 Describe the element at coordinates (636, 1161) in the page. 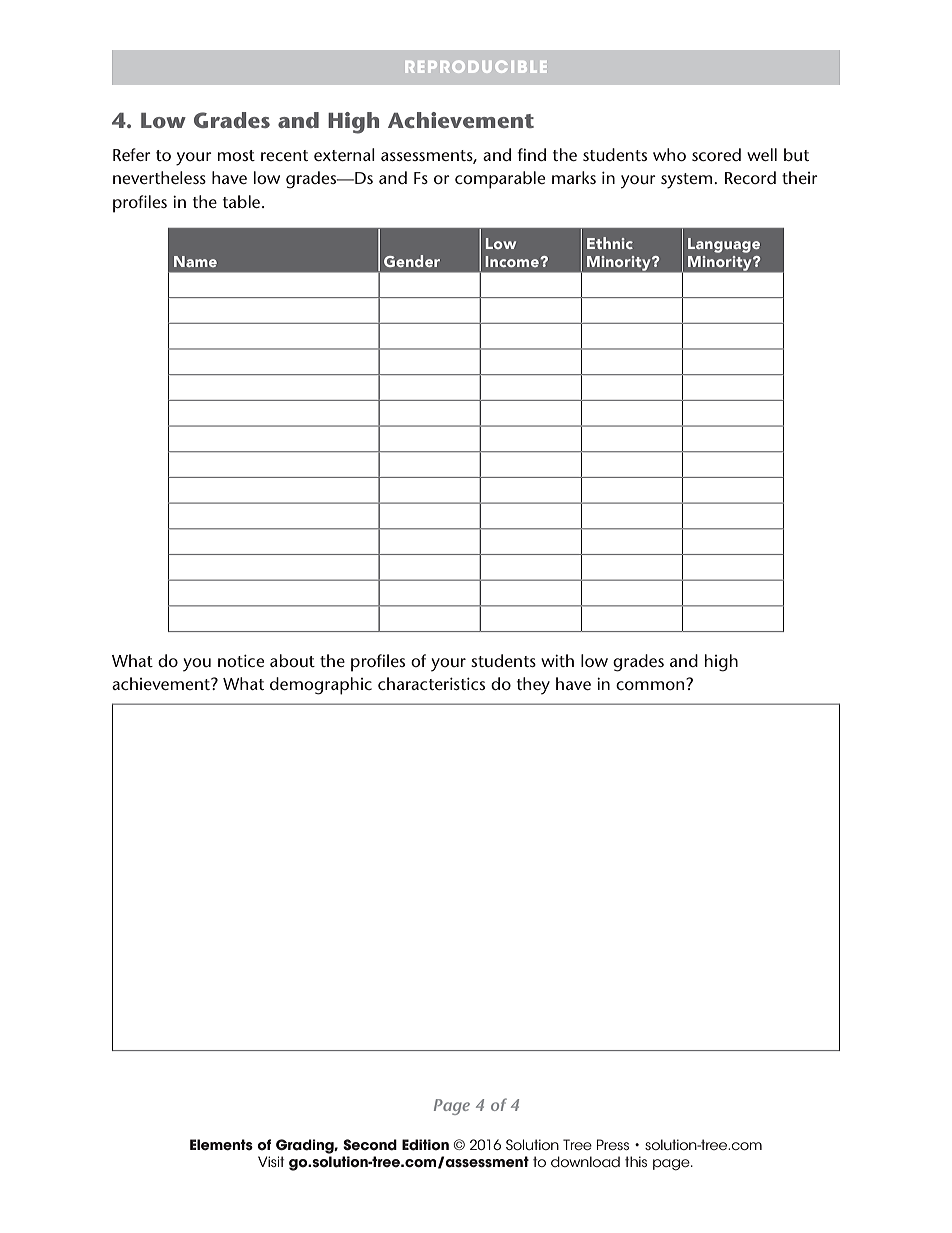

I see `this` at that location.
